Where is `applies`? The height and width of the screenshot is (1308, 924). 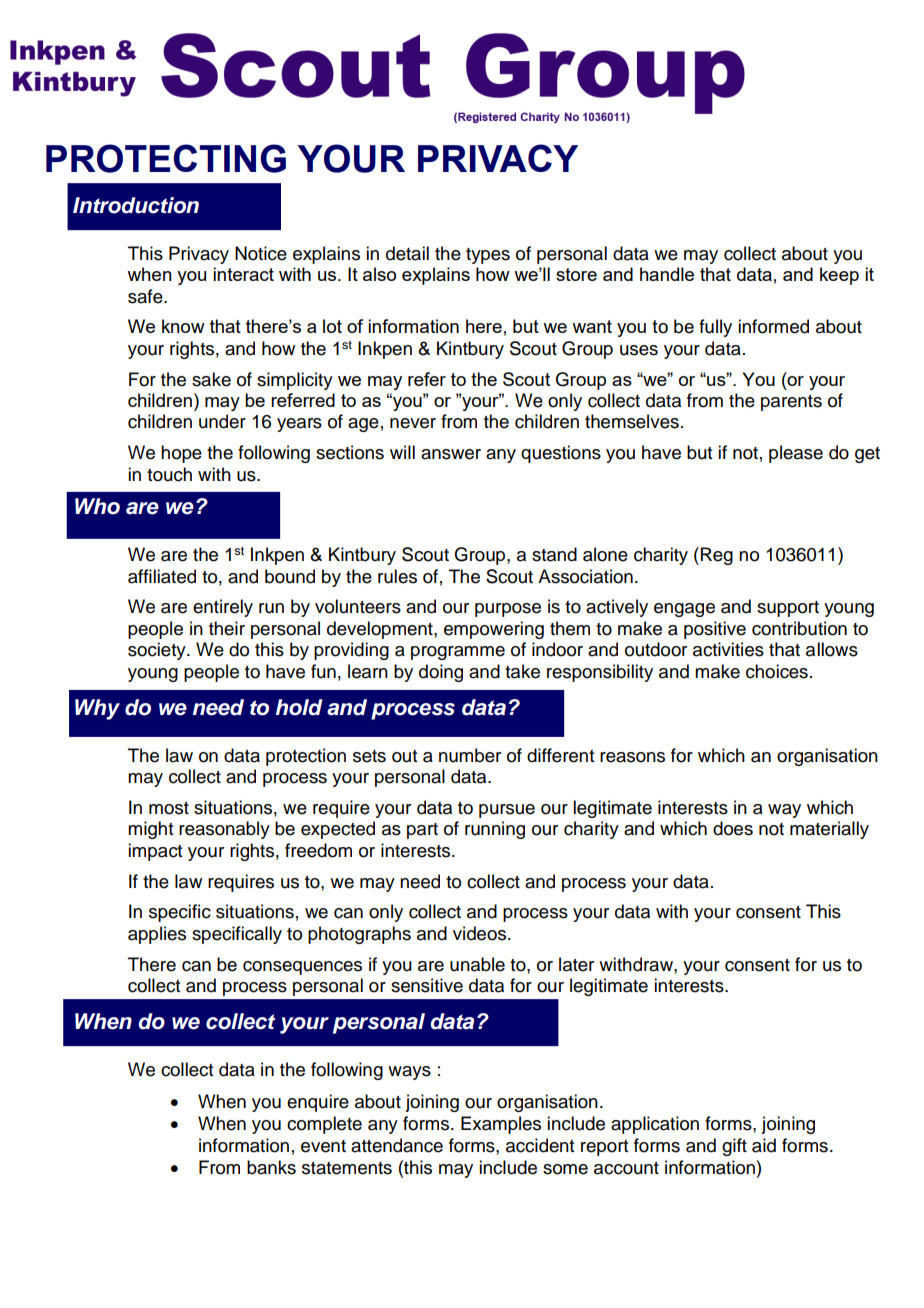
applies is located at coordinates (157, 935).
